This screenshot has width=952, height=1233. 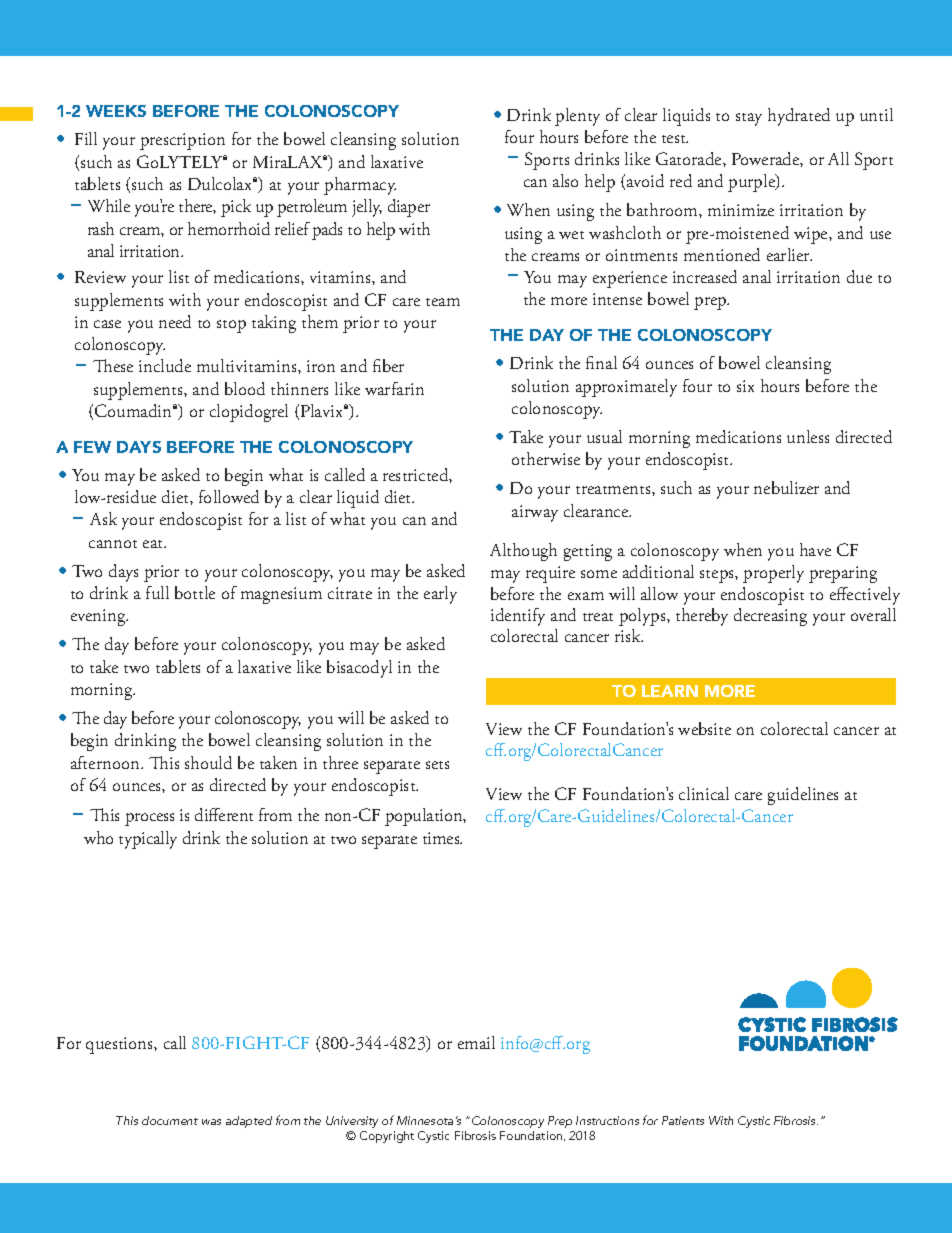 I want to click on email, so click(x=476, y=1042).
